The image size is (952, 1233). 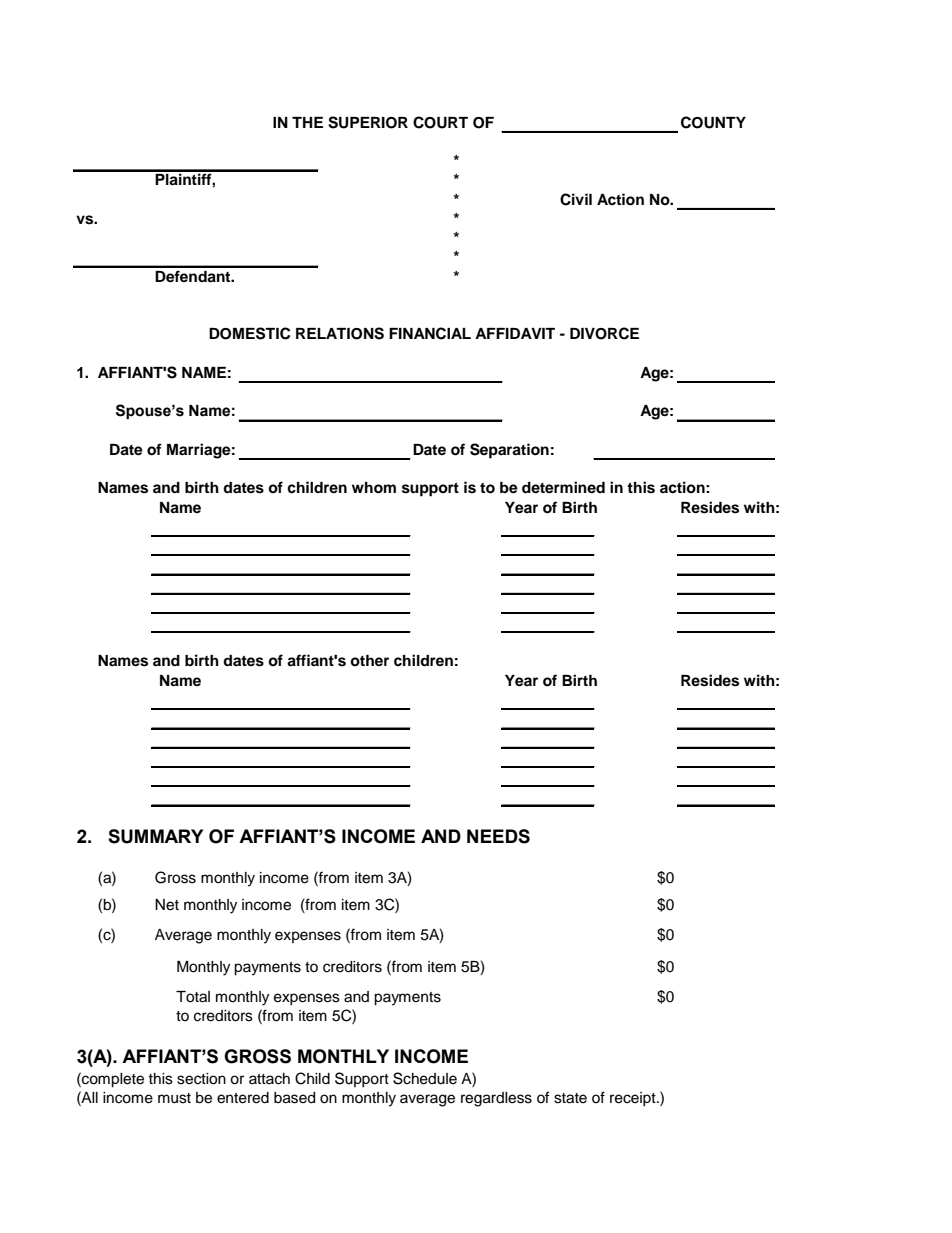 I want to click on SUPERIOR, so click(x=368, y=122).
